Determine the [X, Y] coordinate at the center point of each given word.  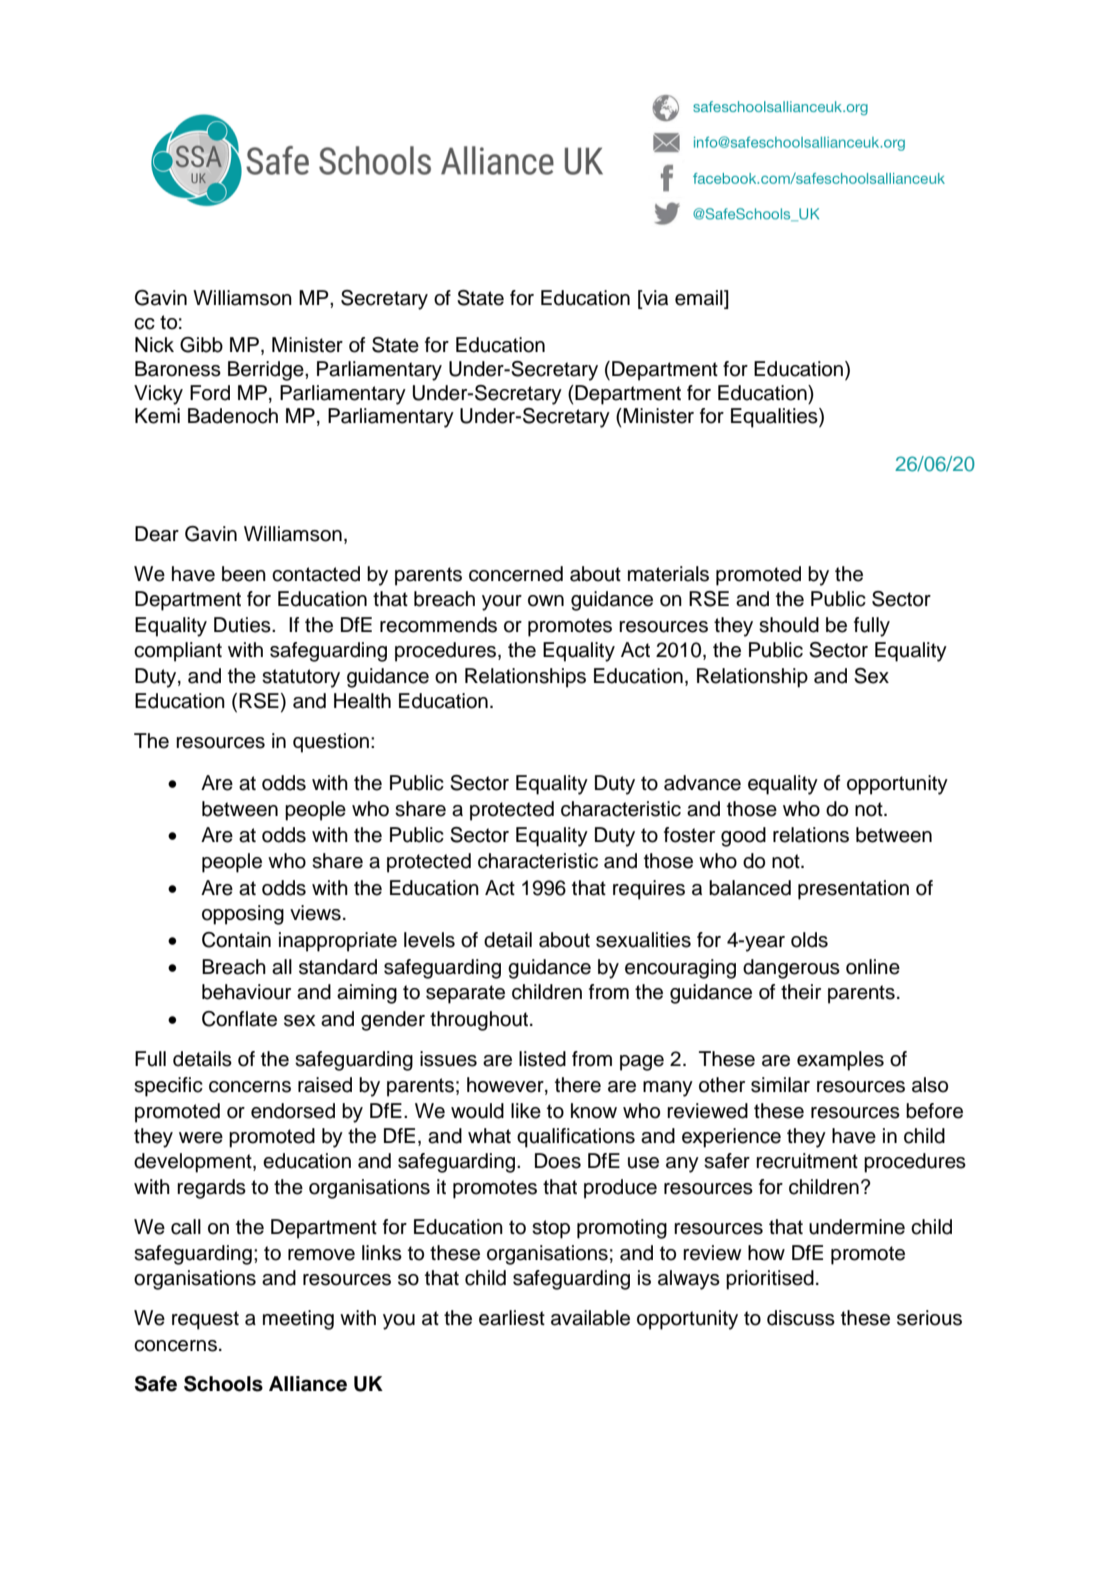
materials [668, 574]
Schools [223, 1384]
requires [649, 890]
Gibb [201, 345]
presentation [853, 890]
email [700, 299]
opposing [243, 915]
